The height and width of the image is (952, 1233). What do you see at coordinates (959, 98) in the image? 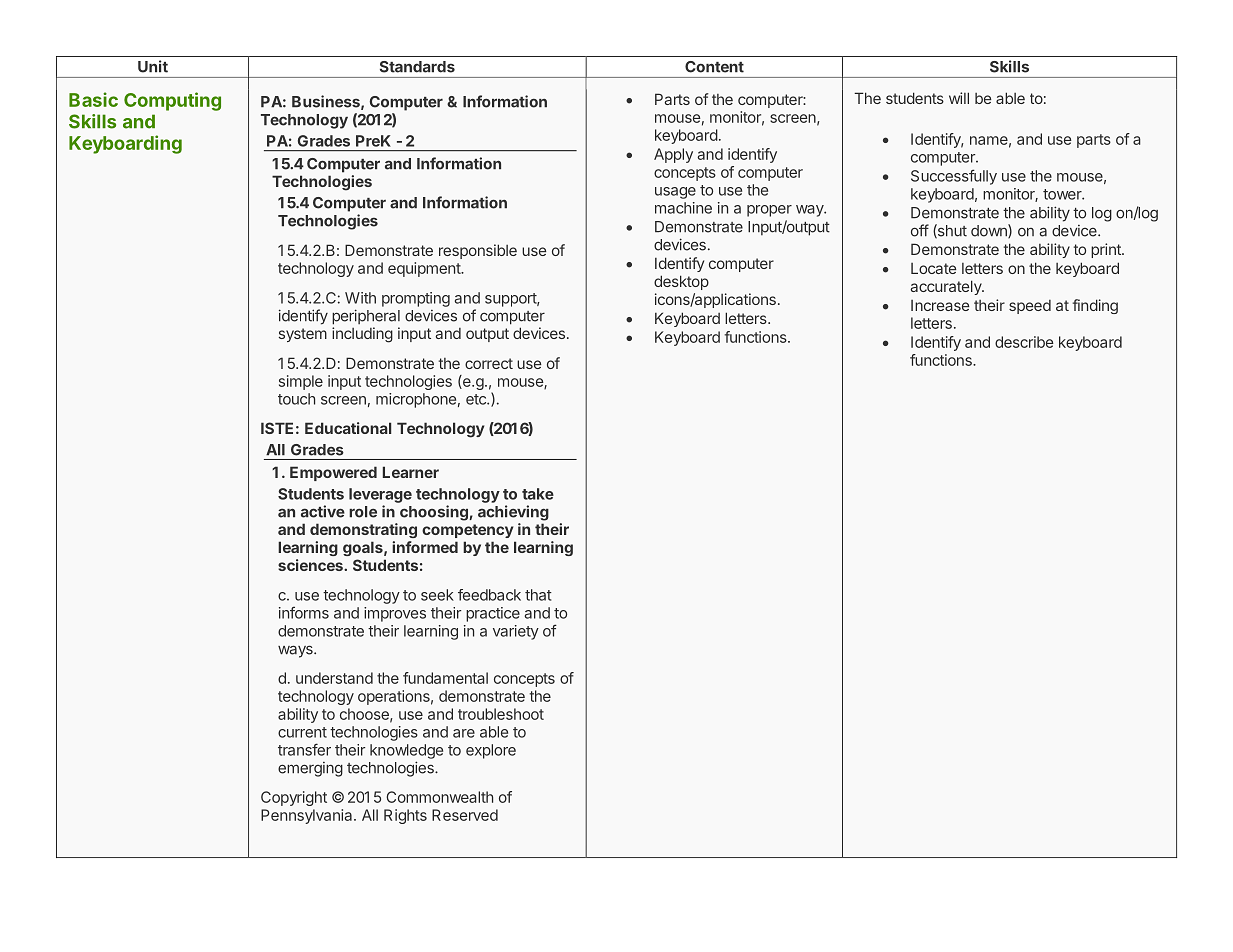
I see `will` at bounding box center [959, 98].
